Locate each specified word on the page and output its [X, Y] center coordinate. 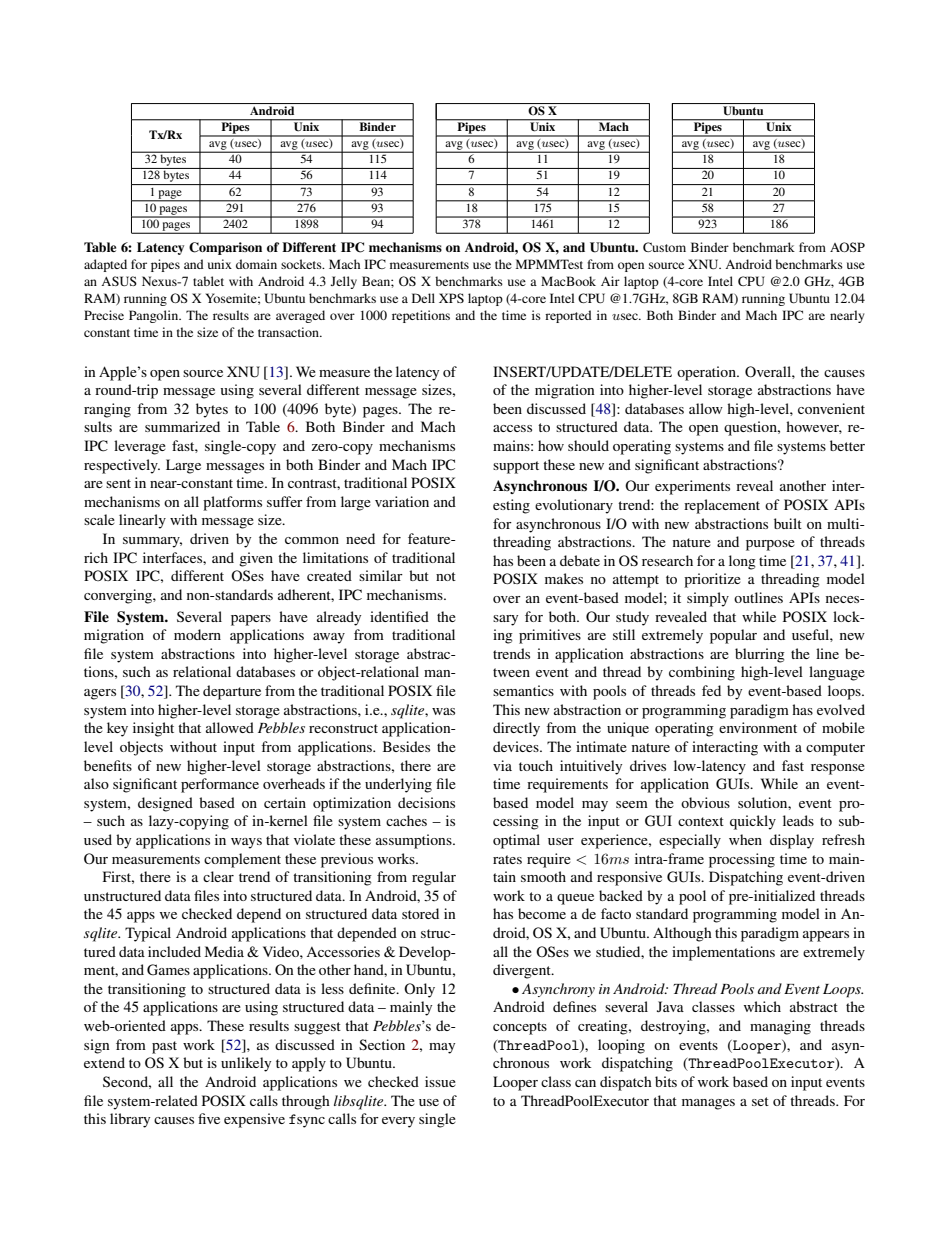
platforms [232, 503]
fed [711, 690]
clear [218, 876]
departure [232, 692]
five [209, 1118]
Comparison [225, 248]
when [745, 839]
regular [434, 878]
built [788, 523]
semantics [523, 690]
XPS [451, 298]
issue [440, 1081]
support [516, 467]
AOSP [847, 247]
